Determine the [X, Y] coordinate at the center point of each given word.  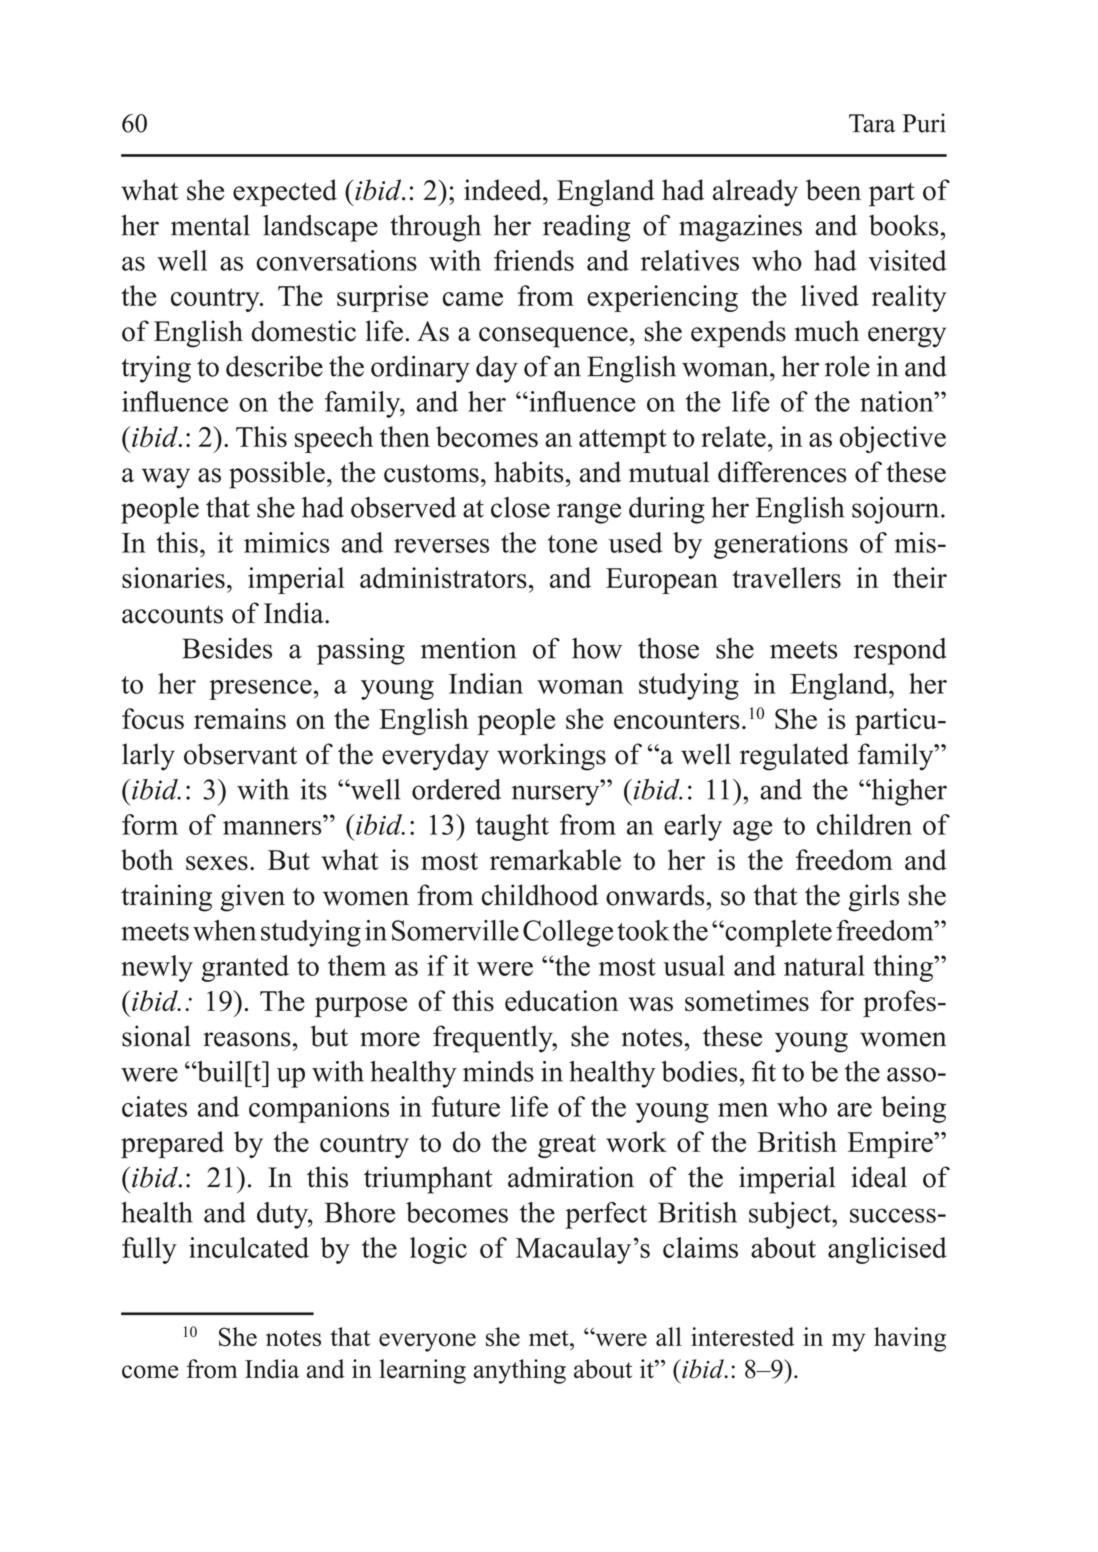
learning [423, 1371]
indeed [504, 190]
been [833, 190]
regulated [794, 757]
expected [285, 193]
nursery [557, 795]
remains [240, 719]
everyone [427, 1342]
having [910, 1339]
